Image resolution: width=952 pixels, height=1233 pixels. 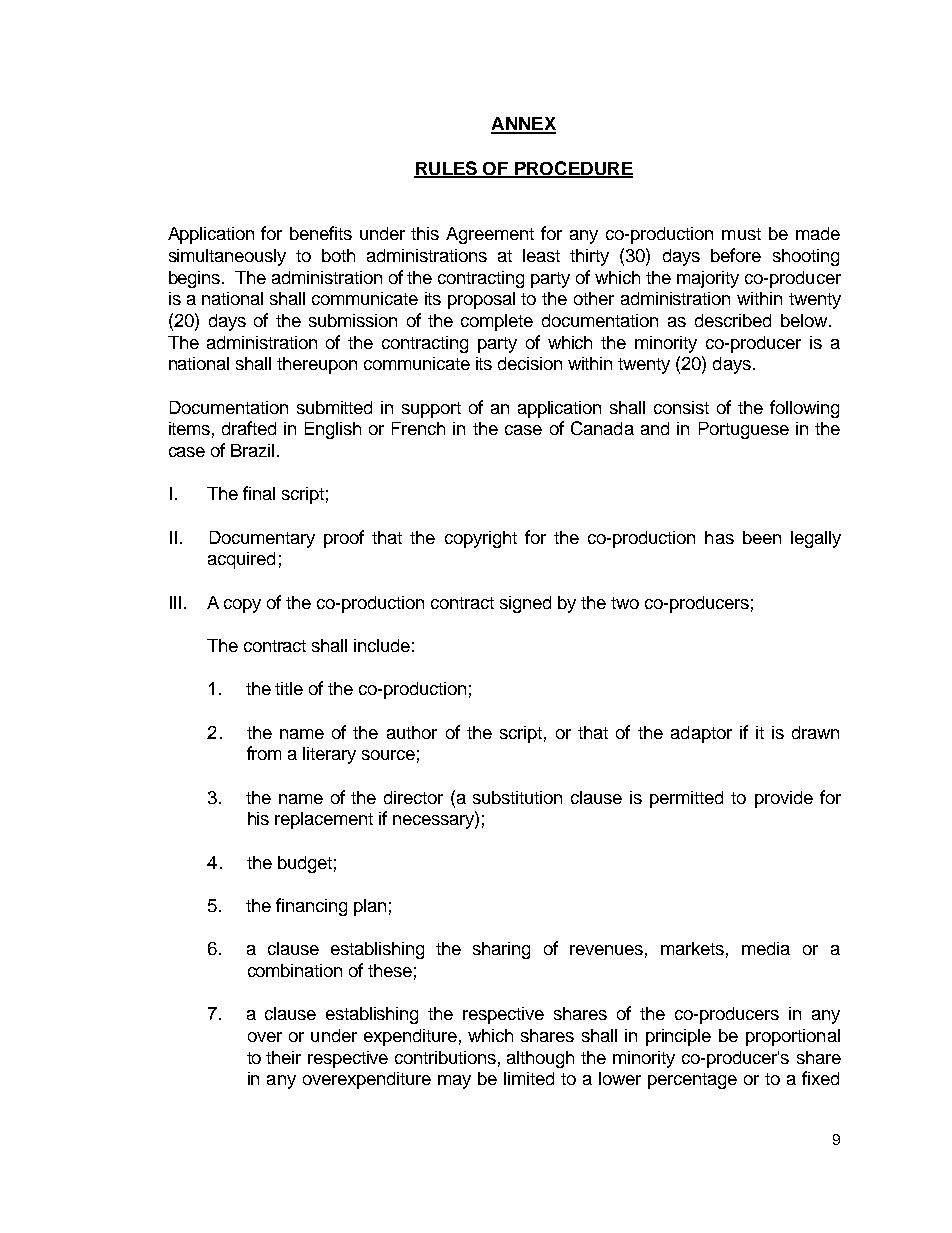 I want to click on media, so click(x=766, y=948).
